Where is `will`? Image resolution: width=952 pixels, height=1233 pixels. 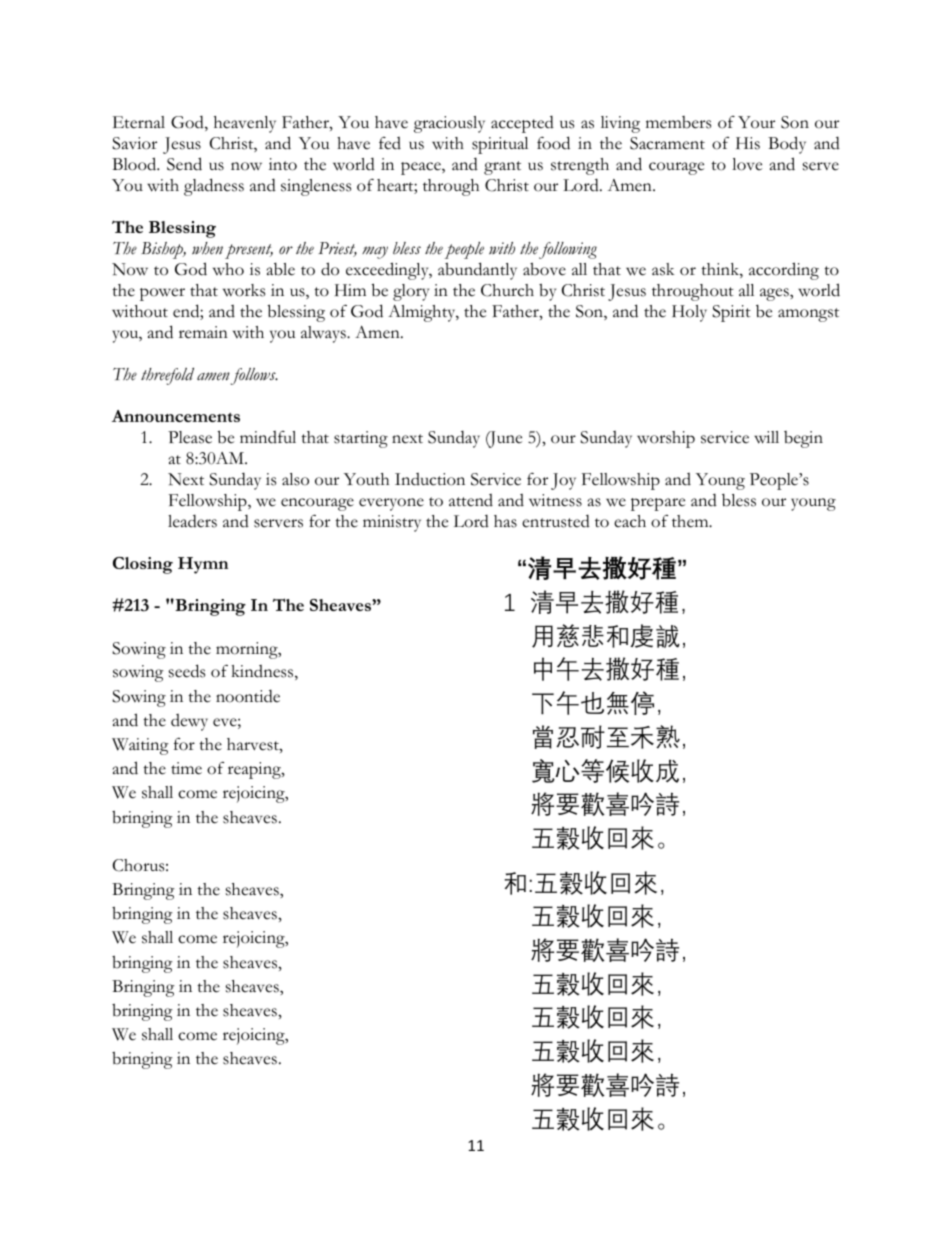 will is located at coordinates (766, 437).
